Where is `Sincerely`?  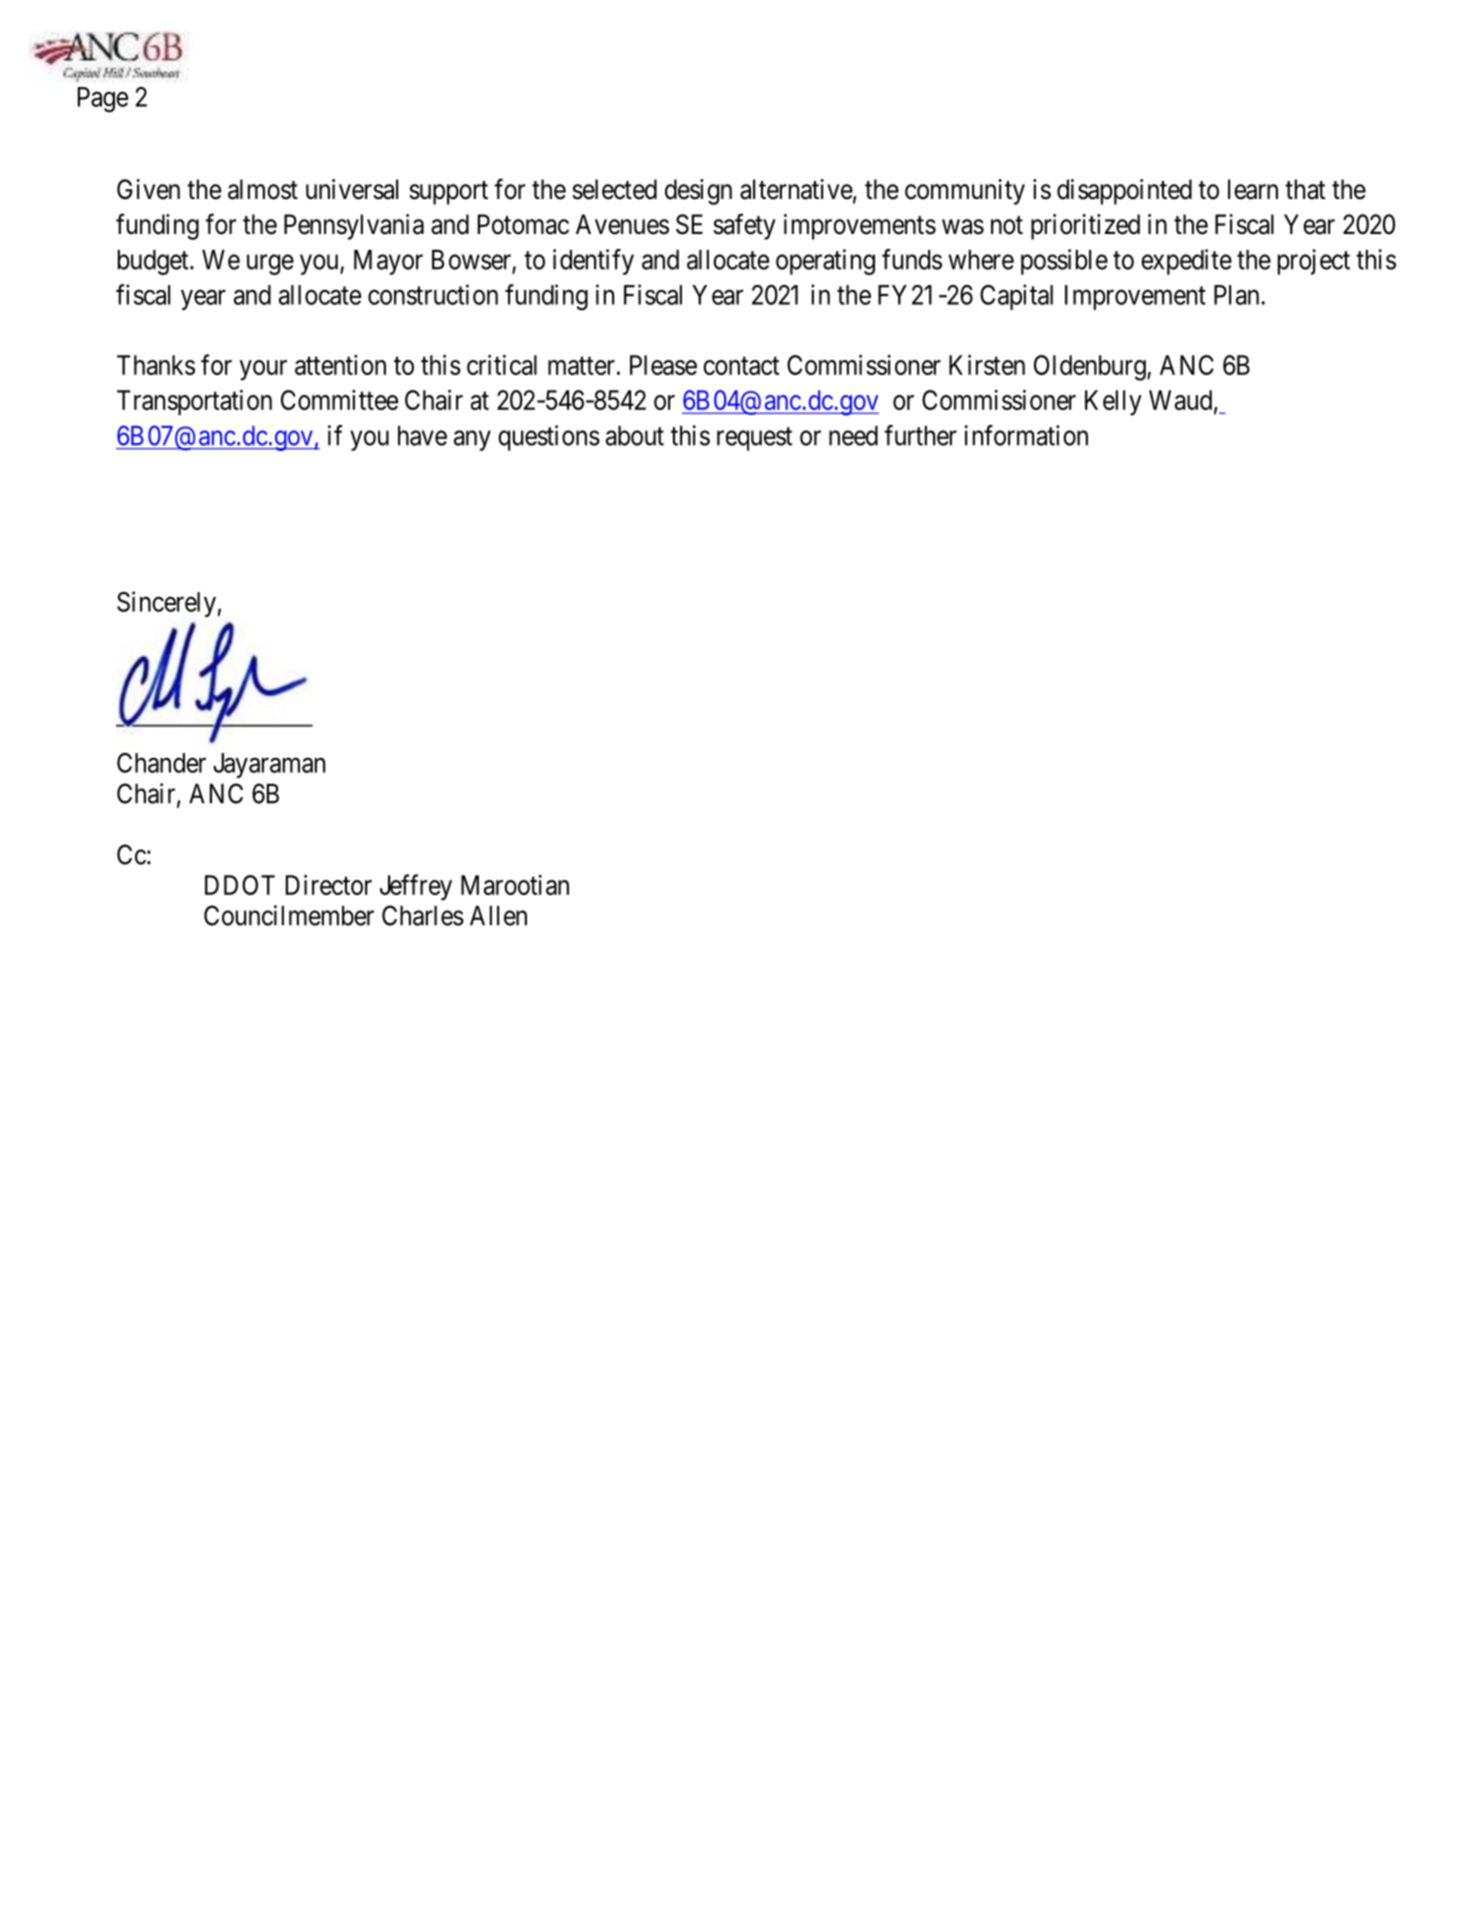 Sincerely is located at coordinates (166, 604).
